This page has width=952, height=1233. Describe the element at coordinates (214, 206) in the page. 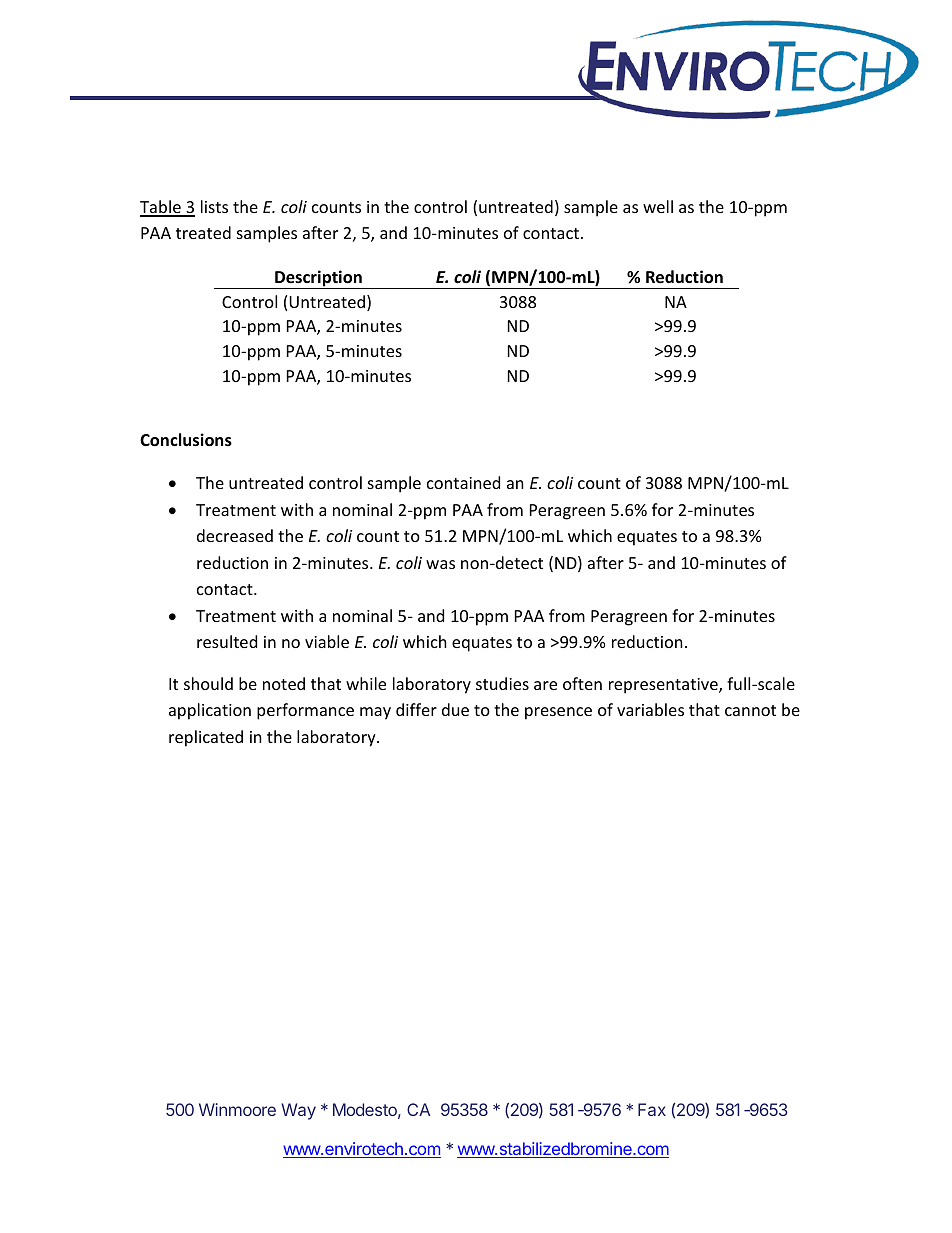

I see `lists` at that location.
